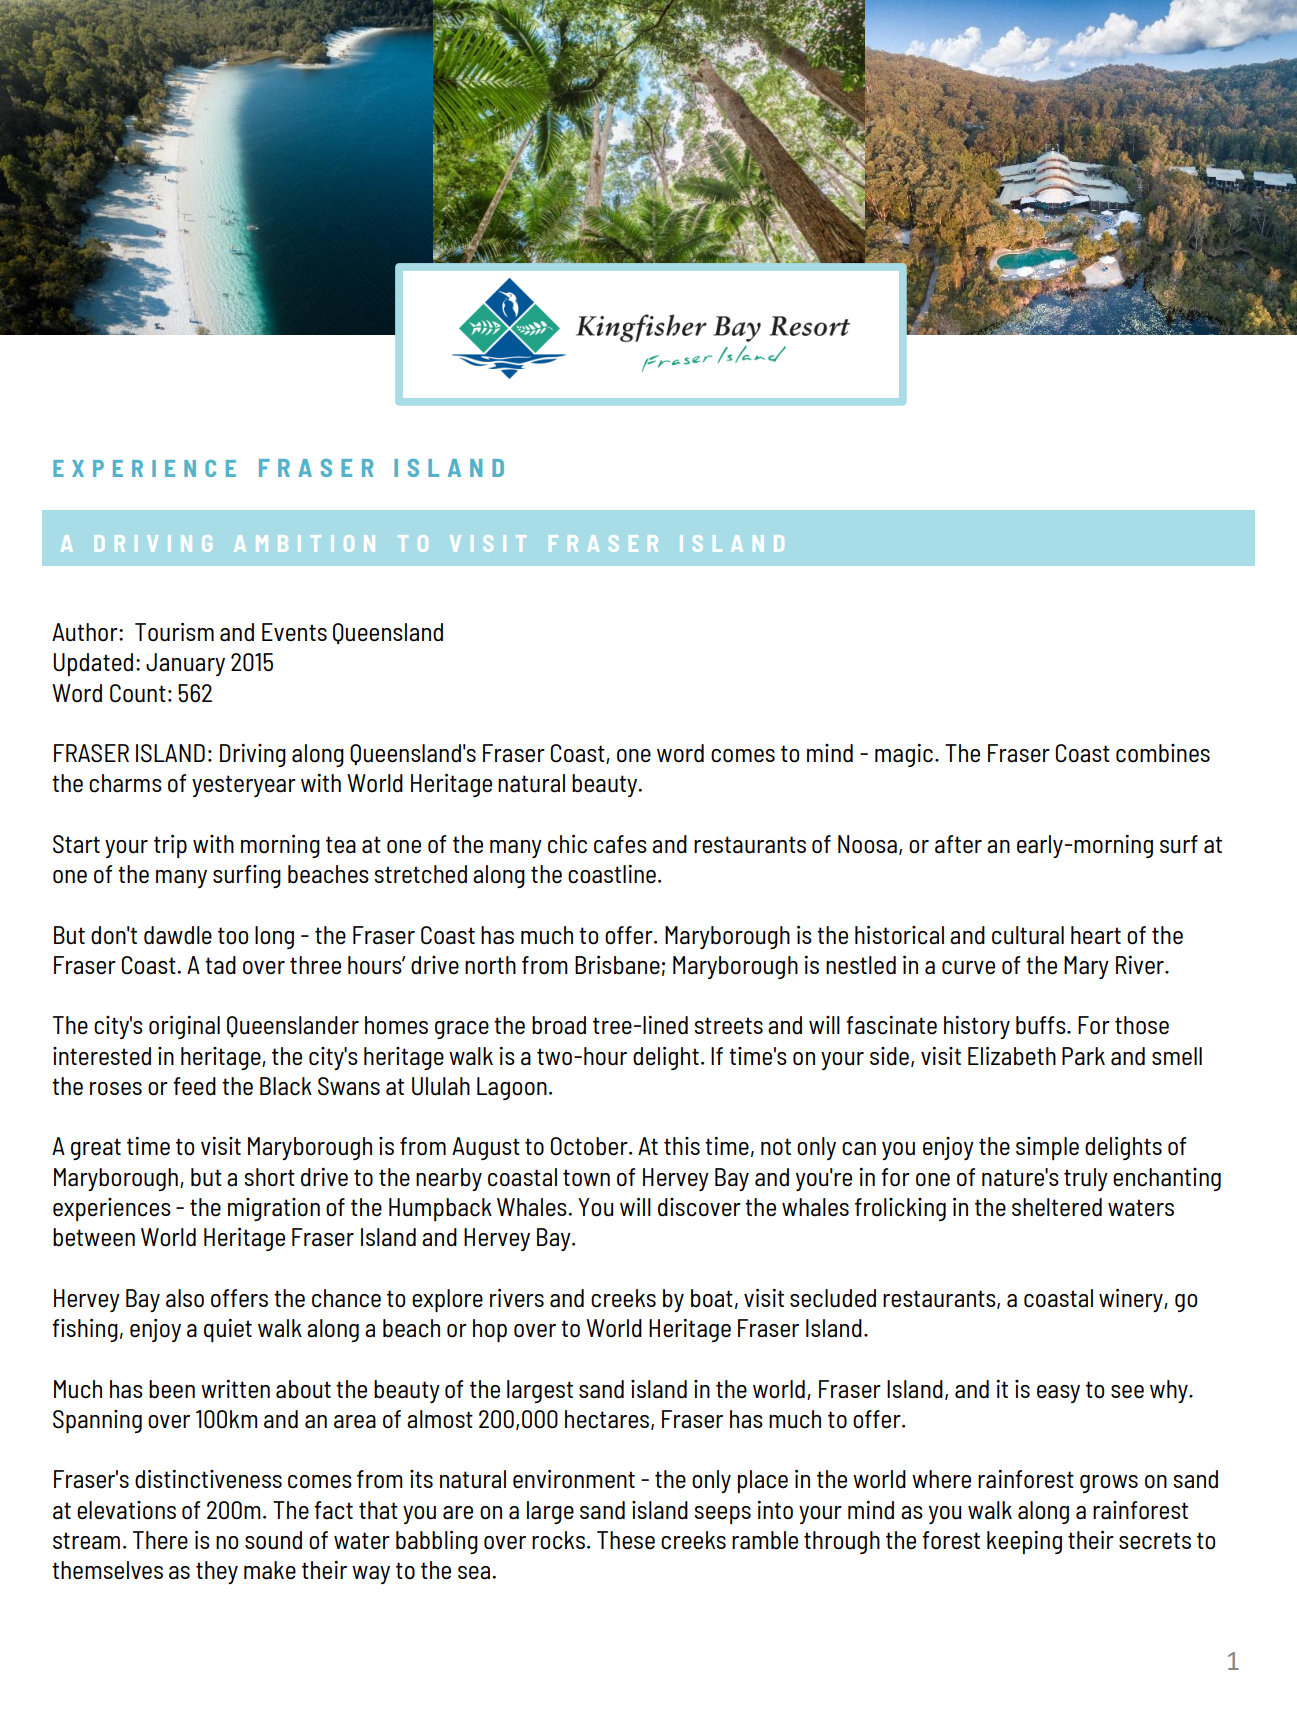 This screenshot has height=1729, width=1297. Describe the element at coordinates (620, 844) in the screenshot. I see `cafes` at that location.
